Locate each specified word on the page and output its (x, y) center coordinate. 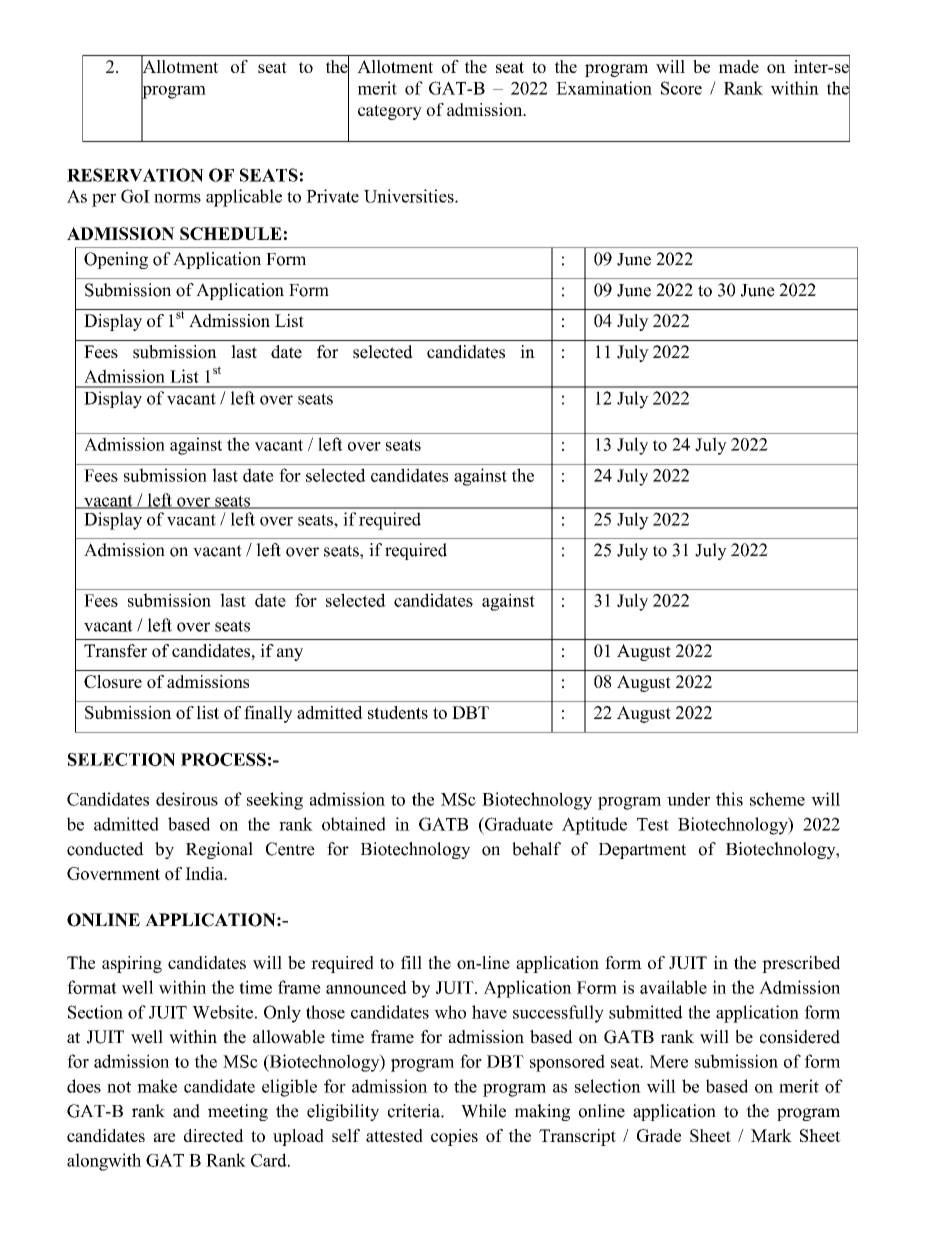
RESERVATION (135, 175)
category (390, 112)
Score (681, 88)
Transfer (115, 651)
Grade (659, 1135)
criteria (415, 1111)
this (729, 799)
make (157, 1086)
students (398, 712)
